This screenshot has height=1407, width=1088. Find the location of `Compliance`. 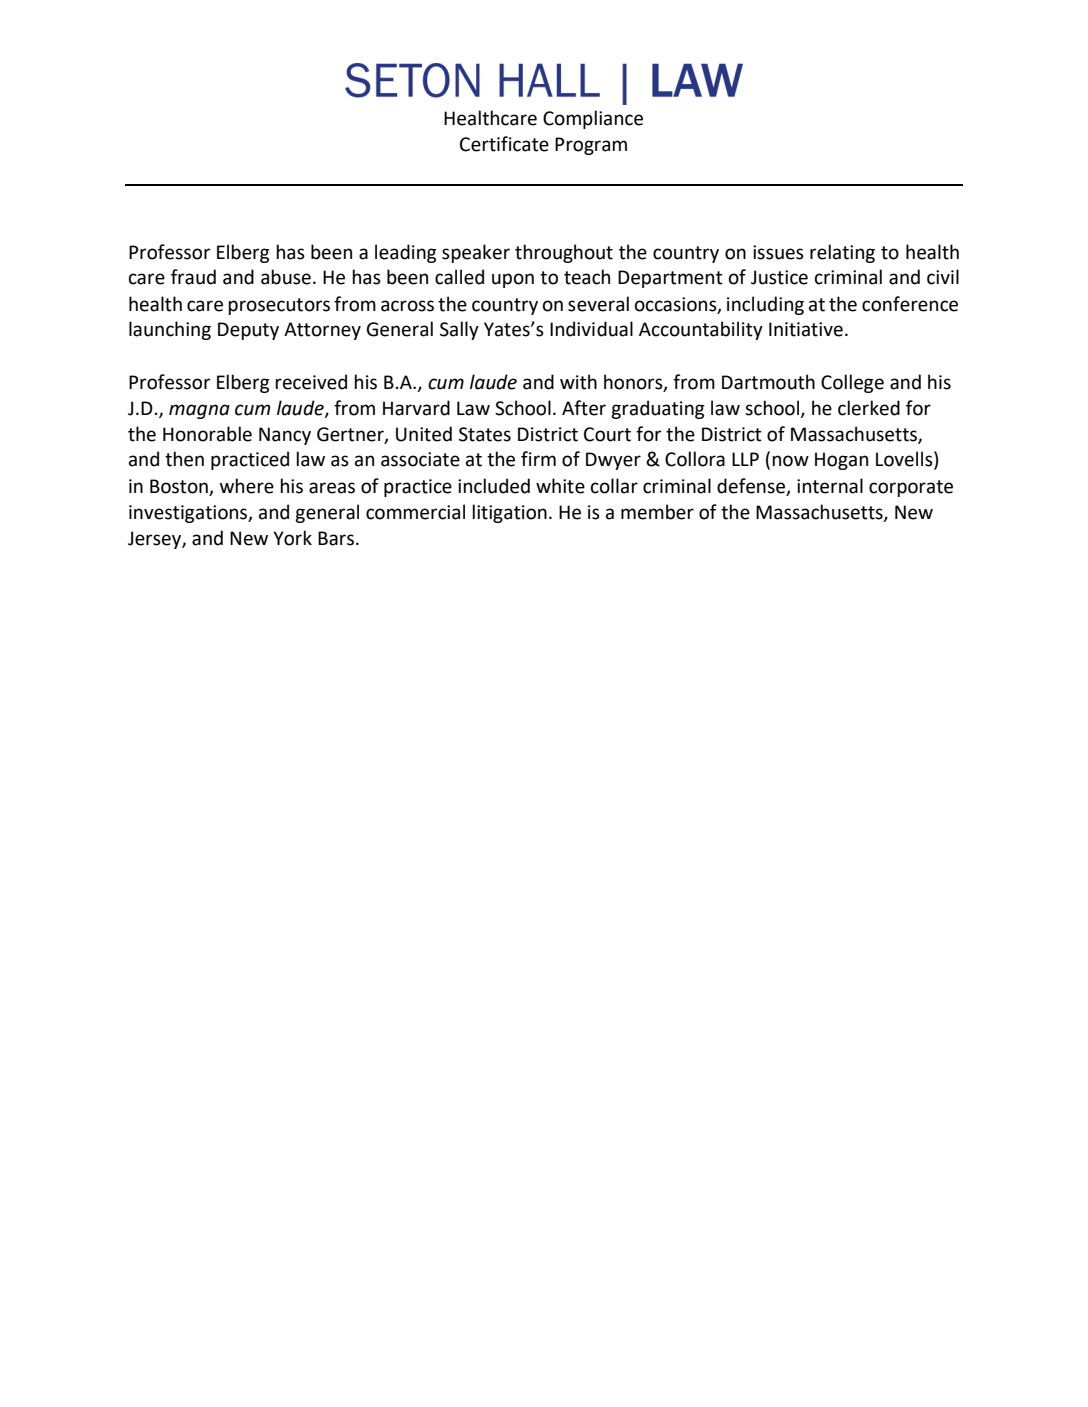

Compliance is located at coordinates (593, 119).
